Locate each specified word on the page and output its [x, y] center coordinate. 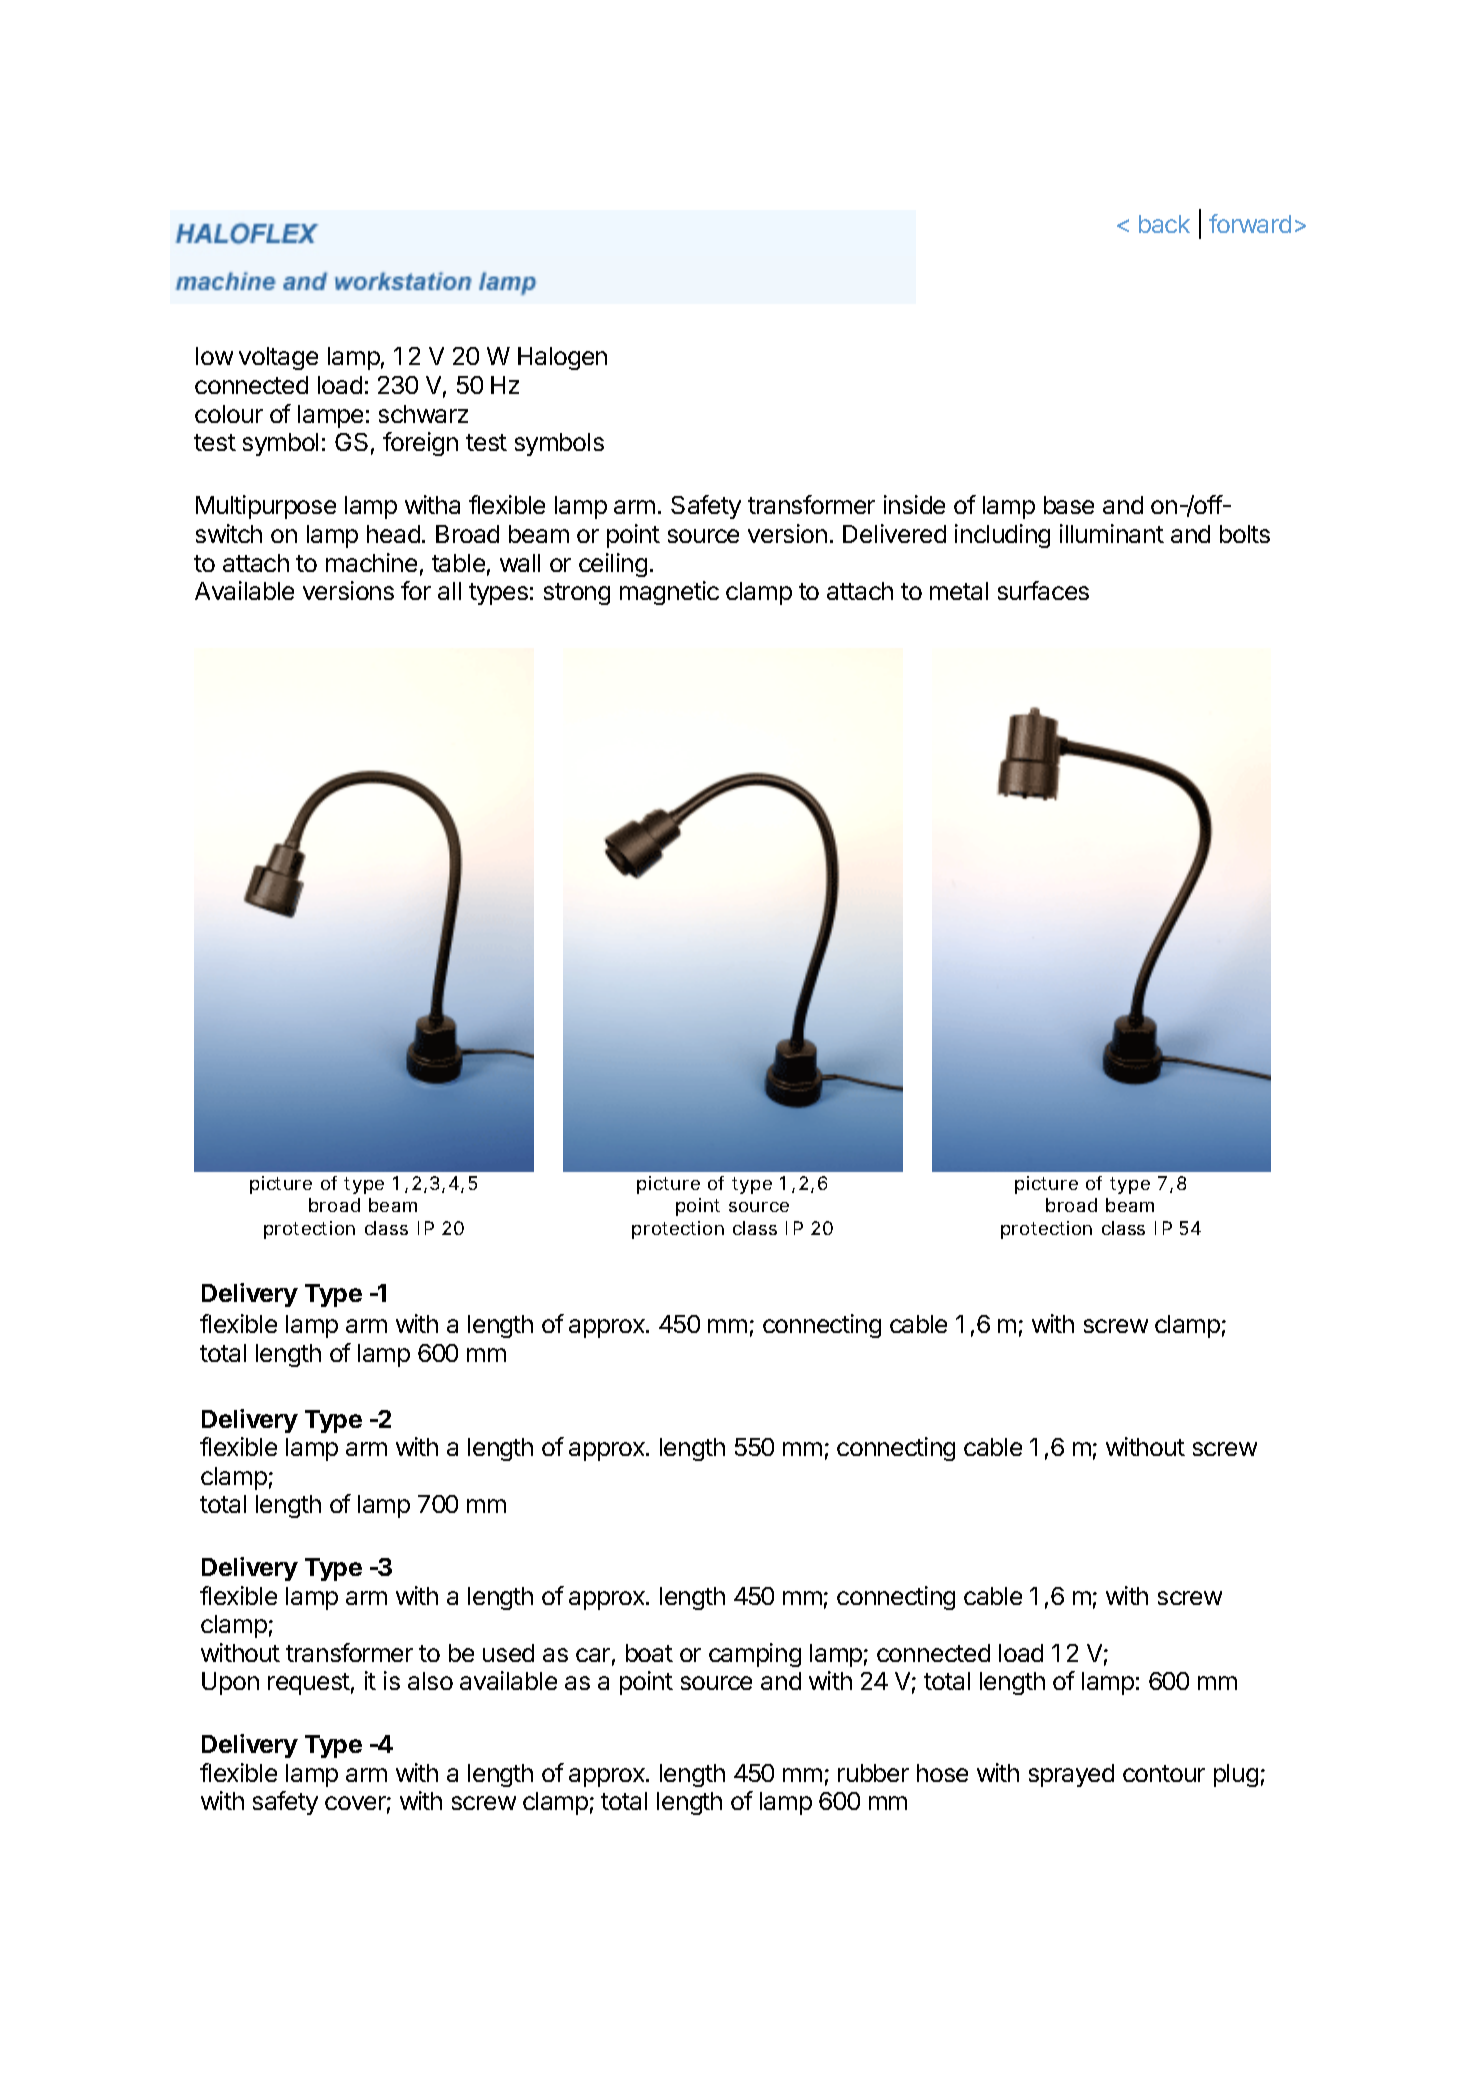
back [1164, 224]
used [508, 1653]
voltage [278, 358]
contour [1164, 1773]
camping [755, 1655]
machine [371, 562]
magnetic [669, 593]
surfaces [1043, 590]
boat [649, 1653]
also [430, 1681]
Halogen [562, 358]
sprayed [1071, 1775]
